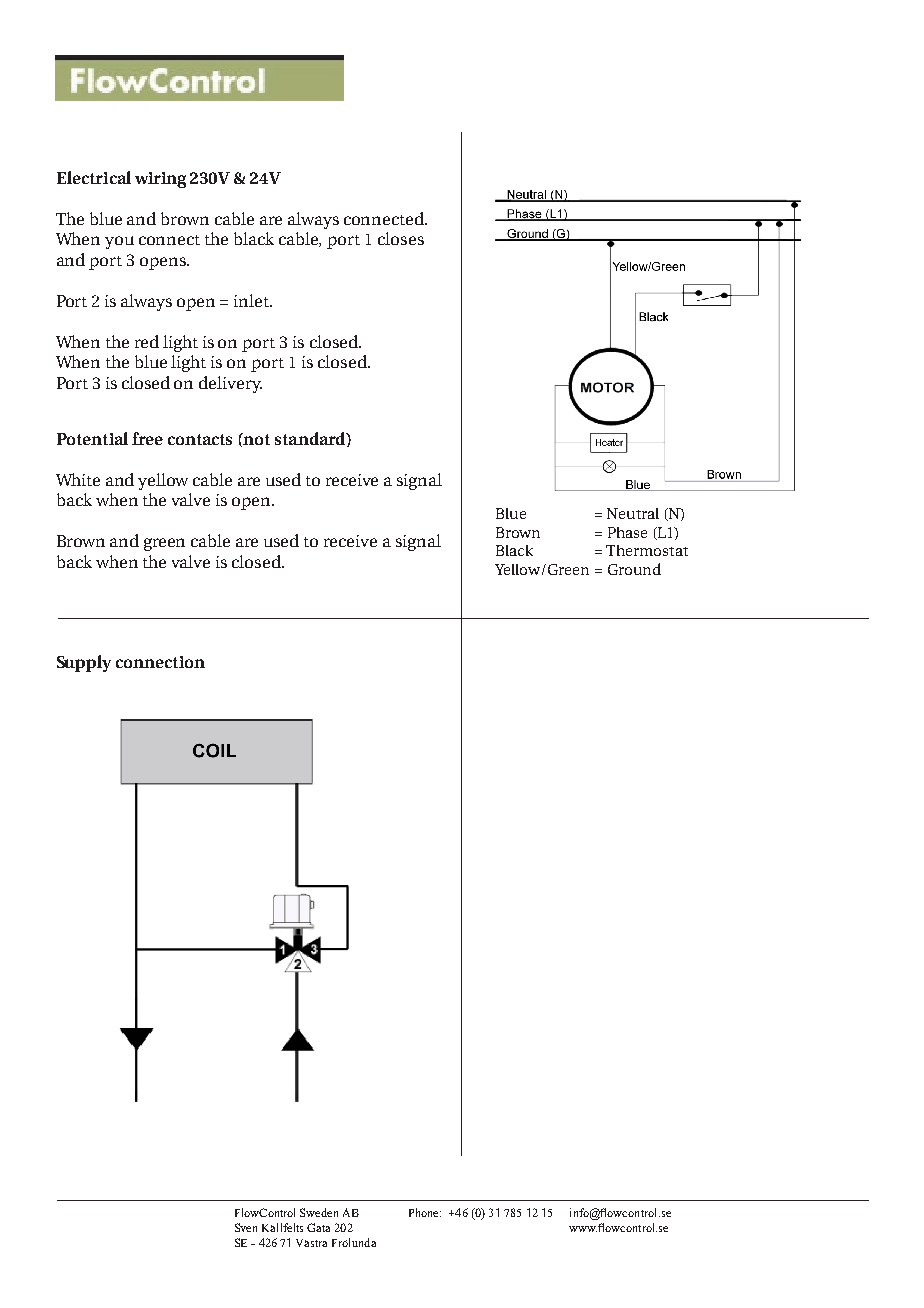 Image resolution: width=924 pixels, height=1308 pixels. Describe the element at coordinates (246, 1227) in the screenshot. I see `Sven` at that location.
